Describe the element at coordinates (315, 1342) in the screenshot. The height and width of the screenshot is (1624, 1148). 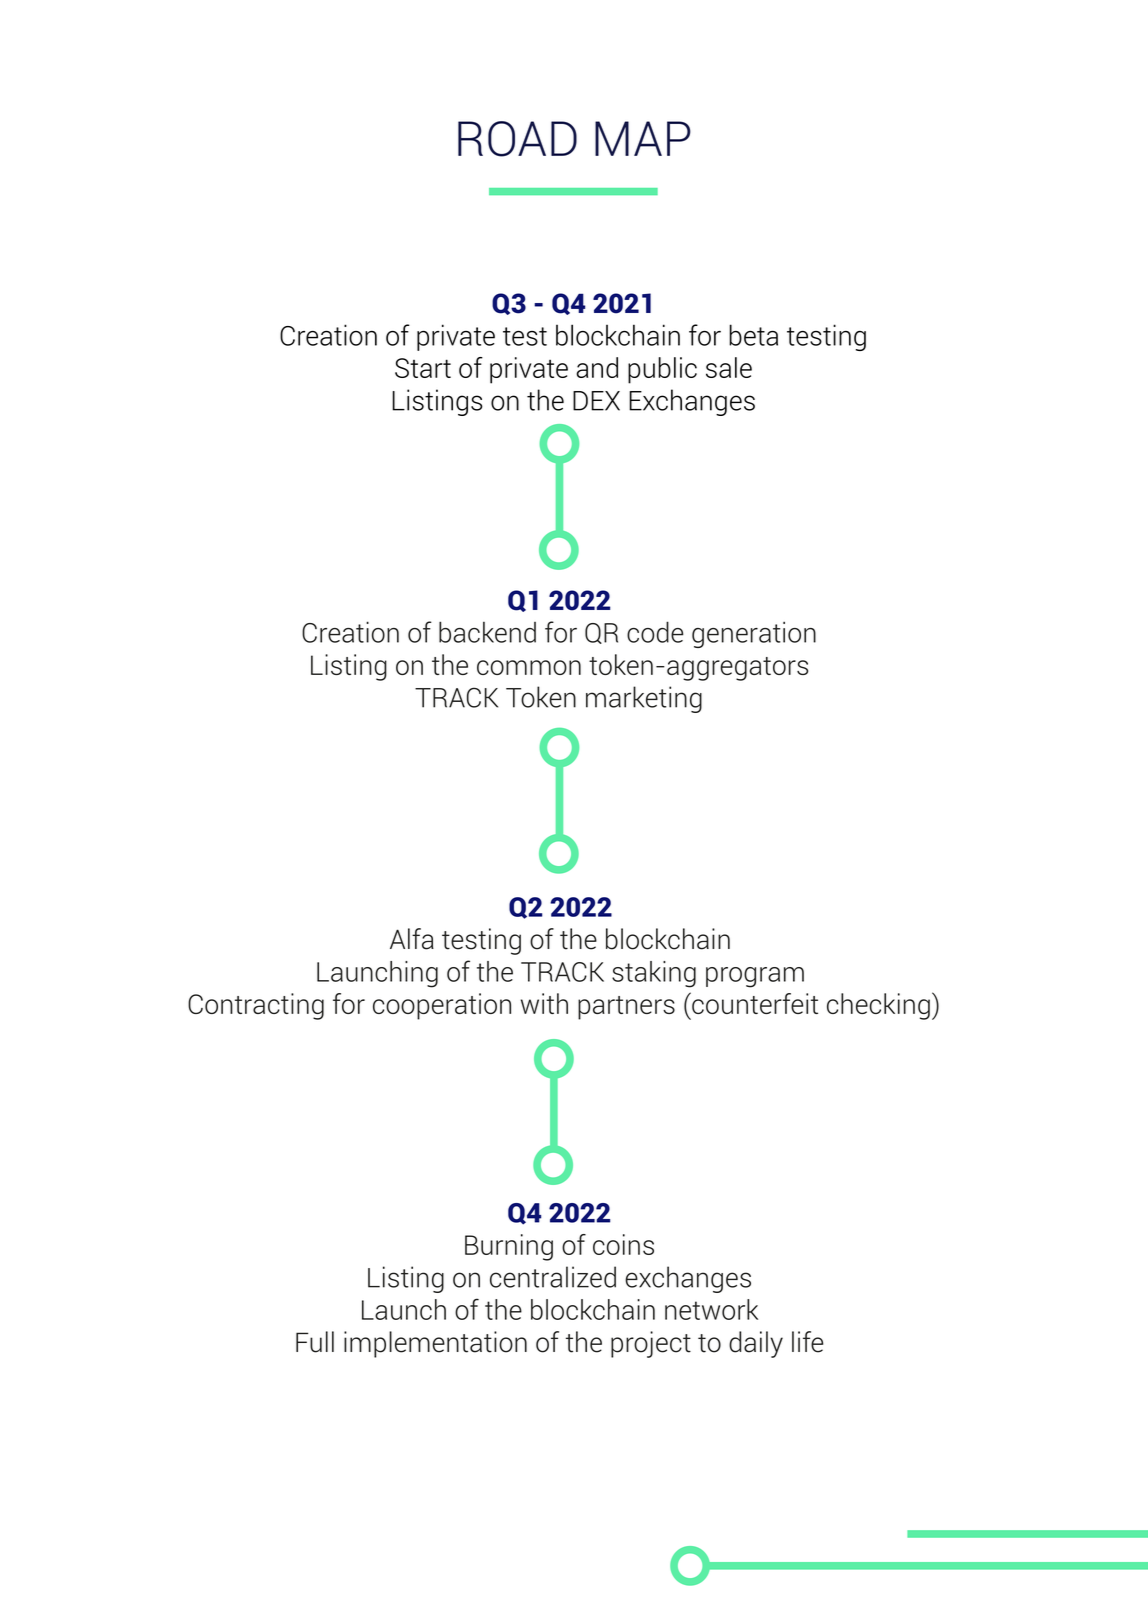
I see `Full` at that location.
